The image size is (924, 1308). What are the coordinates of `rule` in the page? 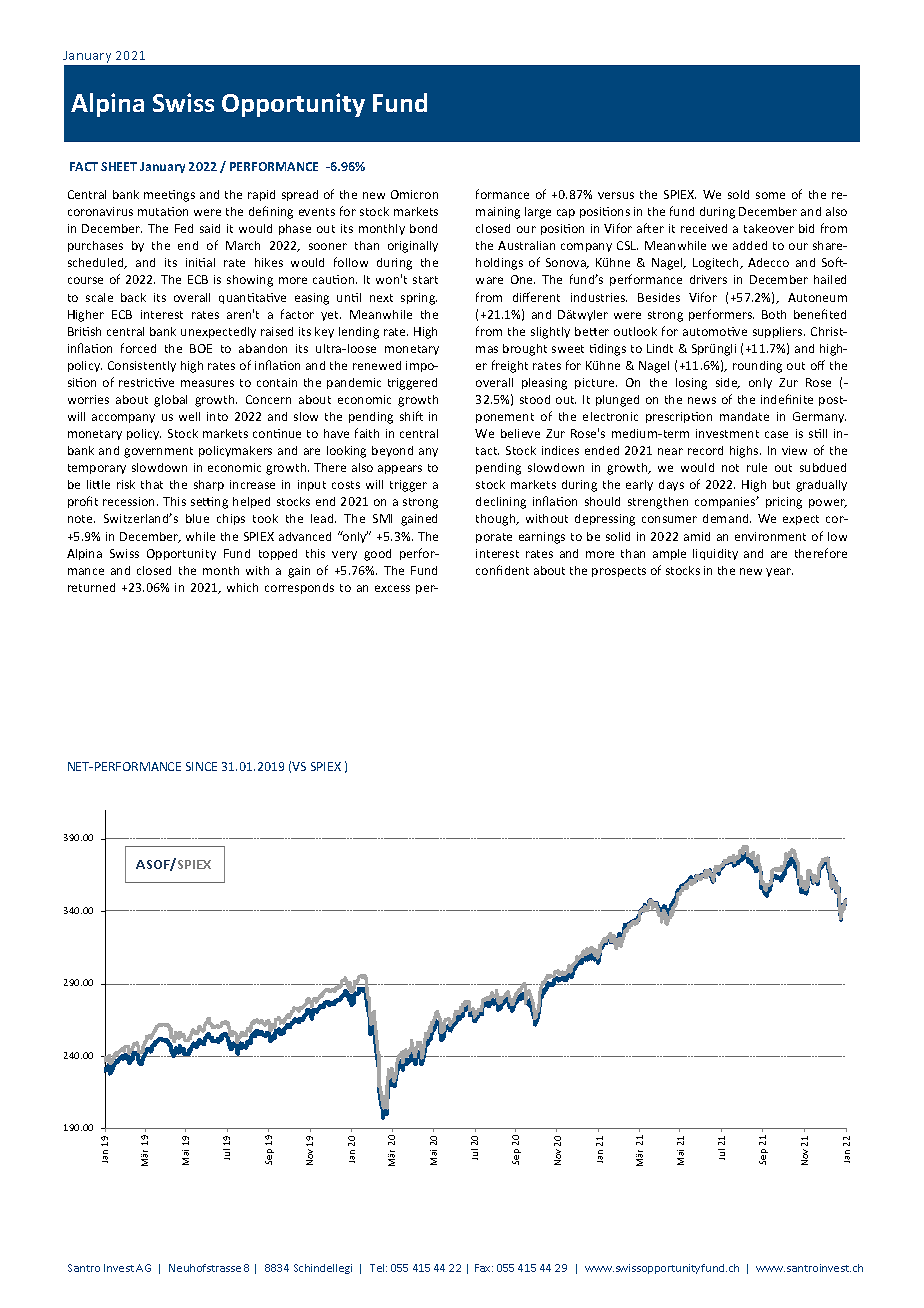 It's located at (757, 467).
